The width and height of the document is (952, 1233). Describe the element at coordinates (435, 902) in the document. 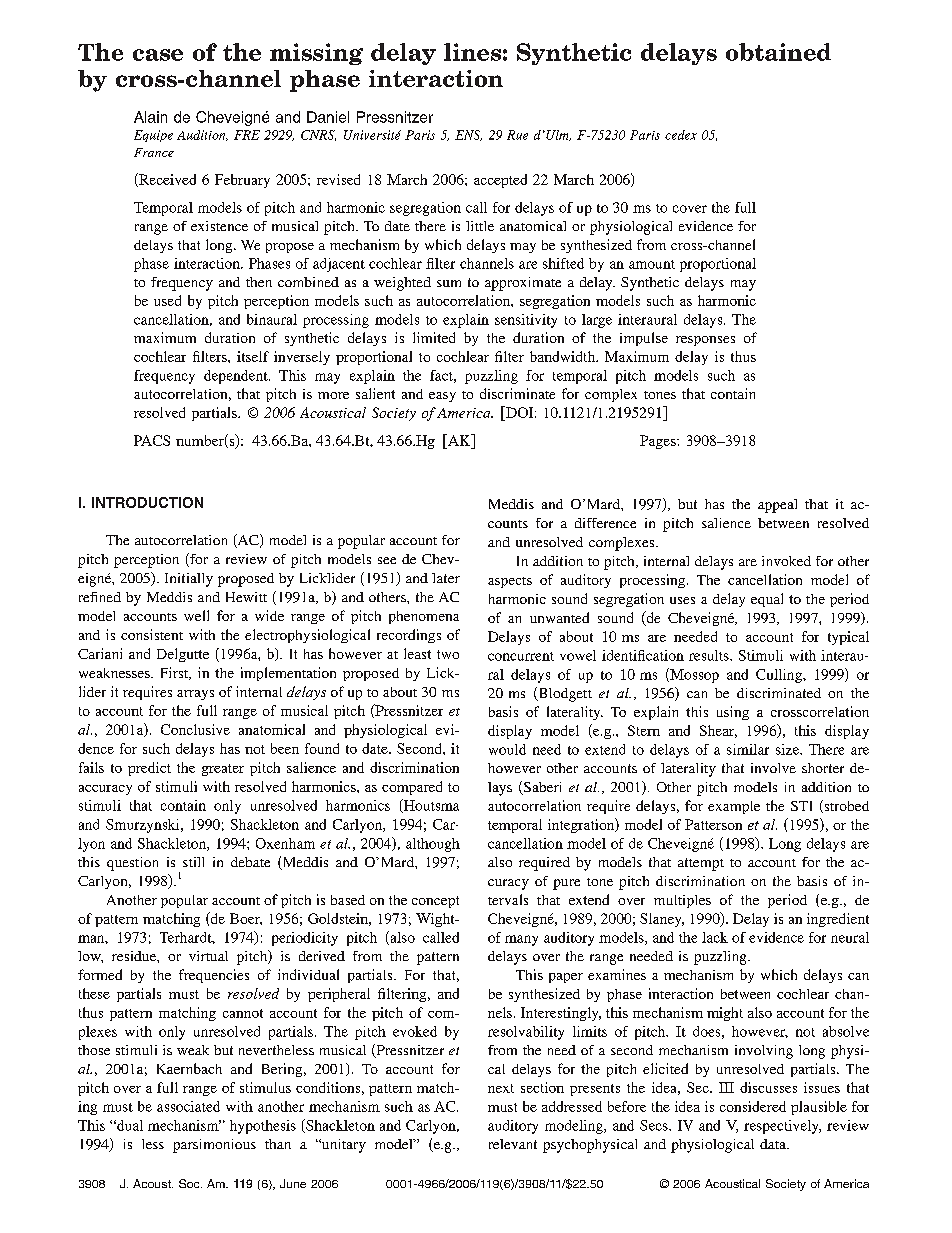

I see `concept` at that location.
